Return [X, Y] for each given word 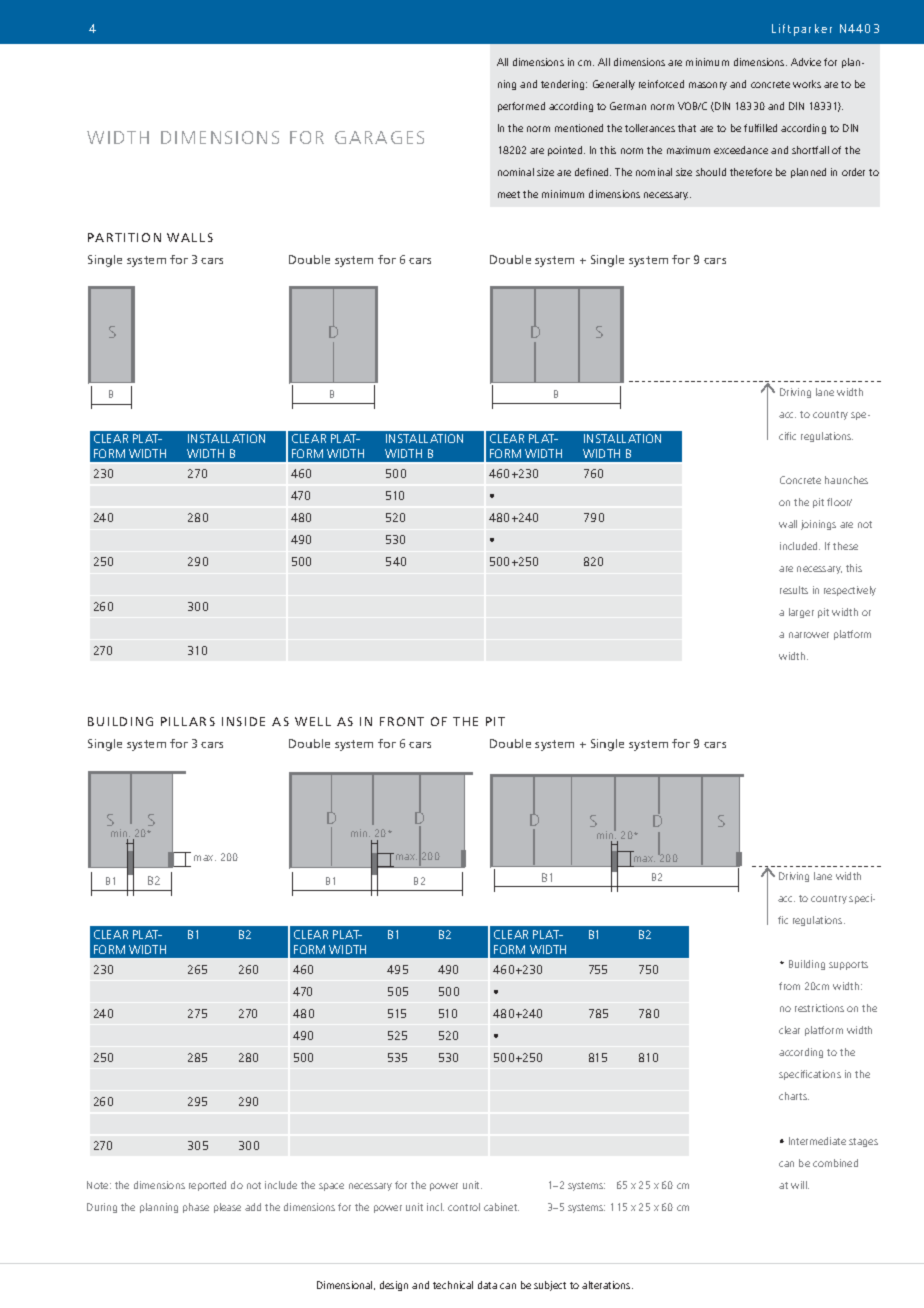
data [487, 1285]
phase [196, 1208]
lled [770, 128]
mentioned [579, 128]
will [800, 1185]
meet [509, 194]
